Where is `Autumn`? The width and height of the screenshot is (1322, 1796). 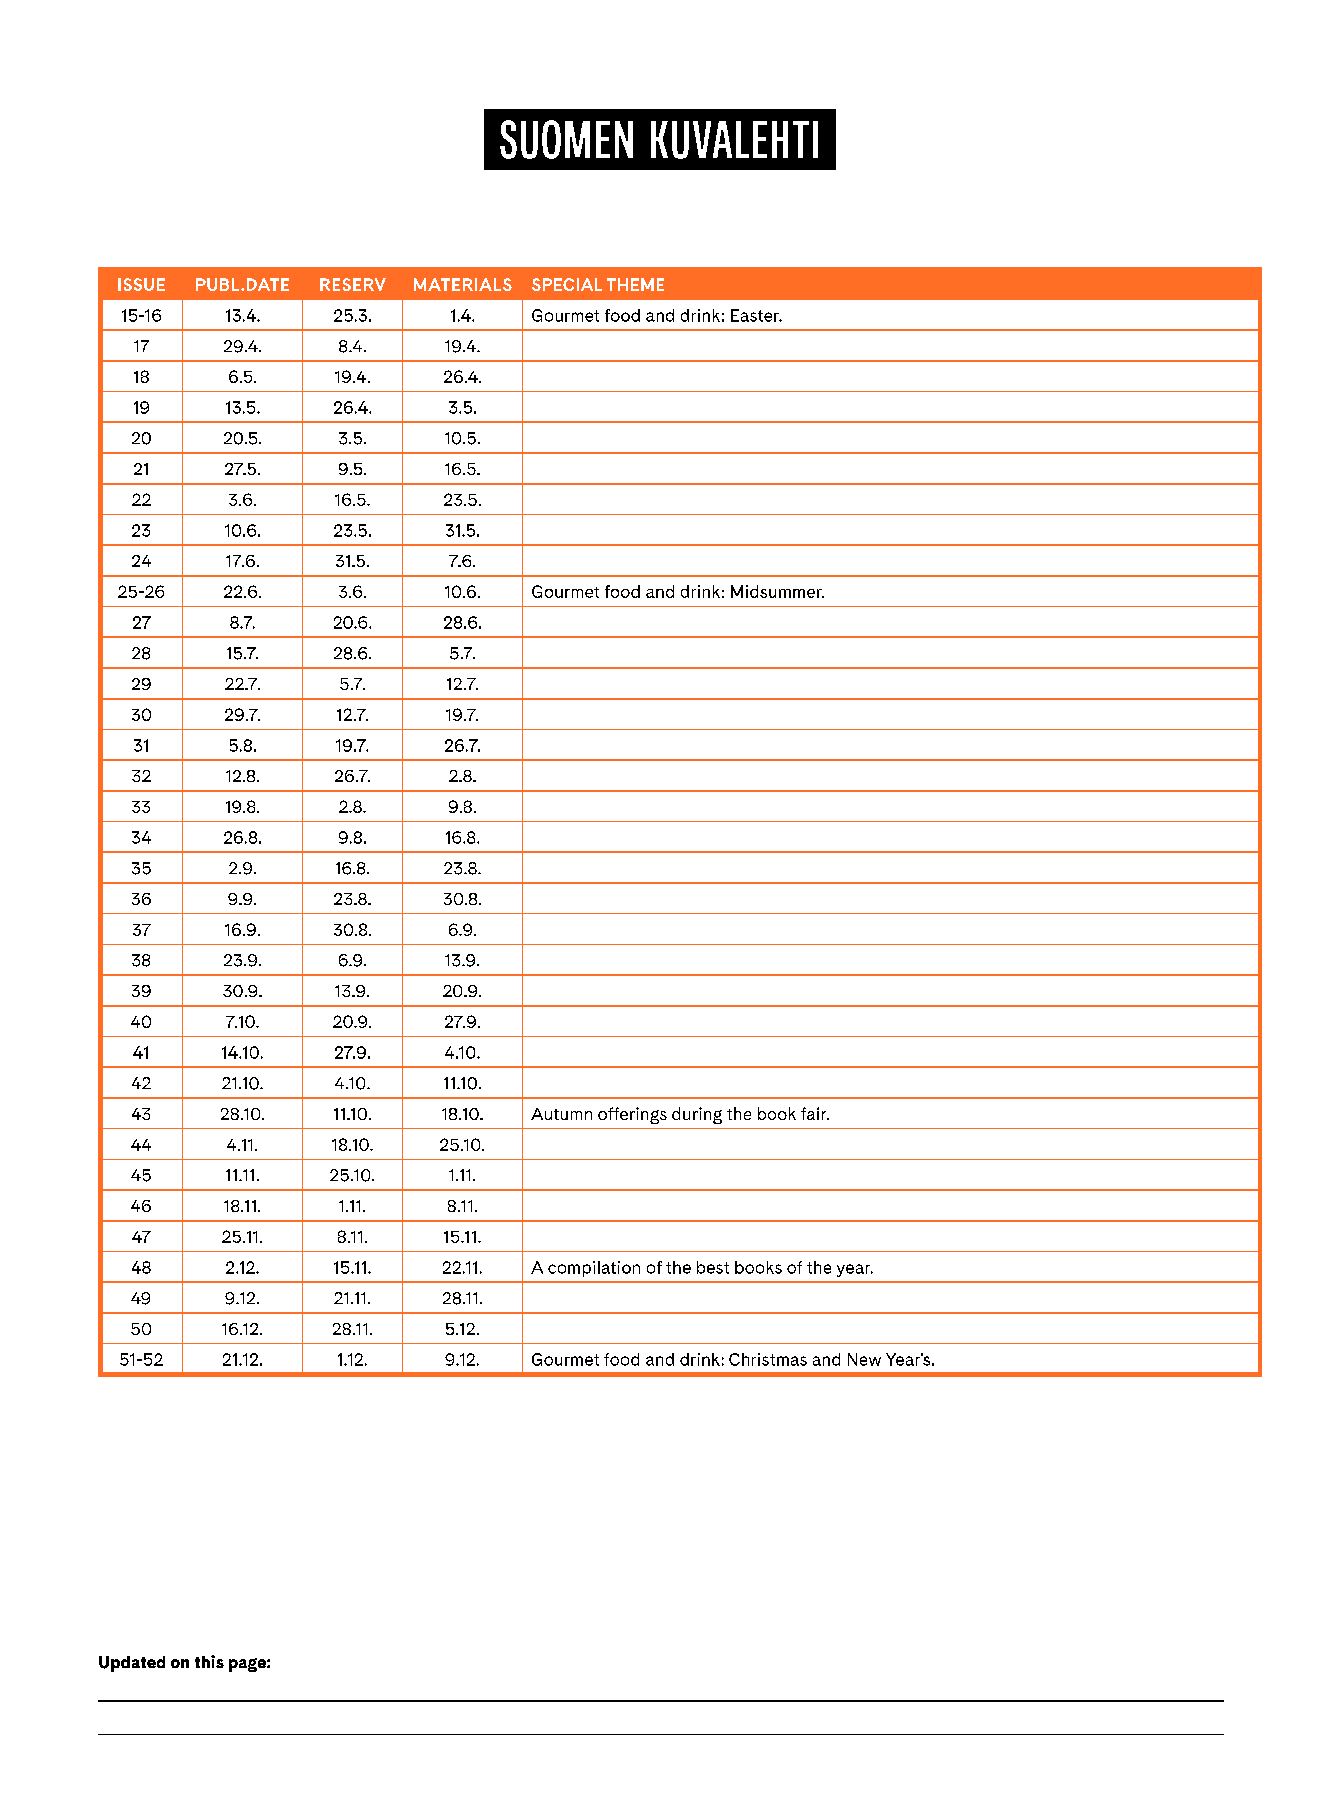 Autumn is located at coordinates (561, 1114).
